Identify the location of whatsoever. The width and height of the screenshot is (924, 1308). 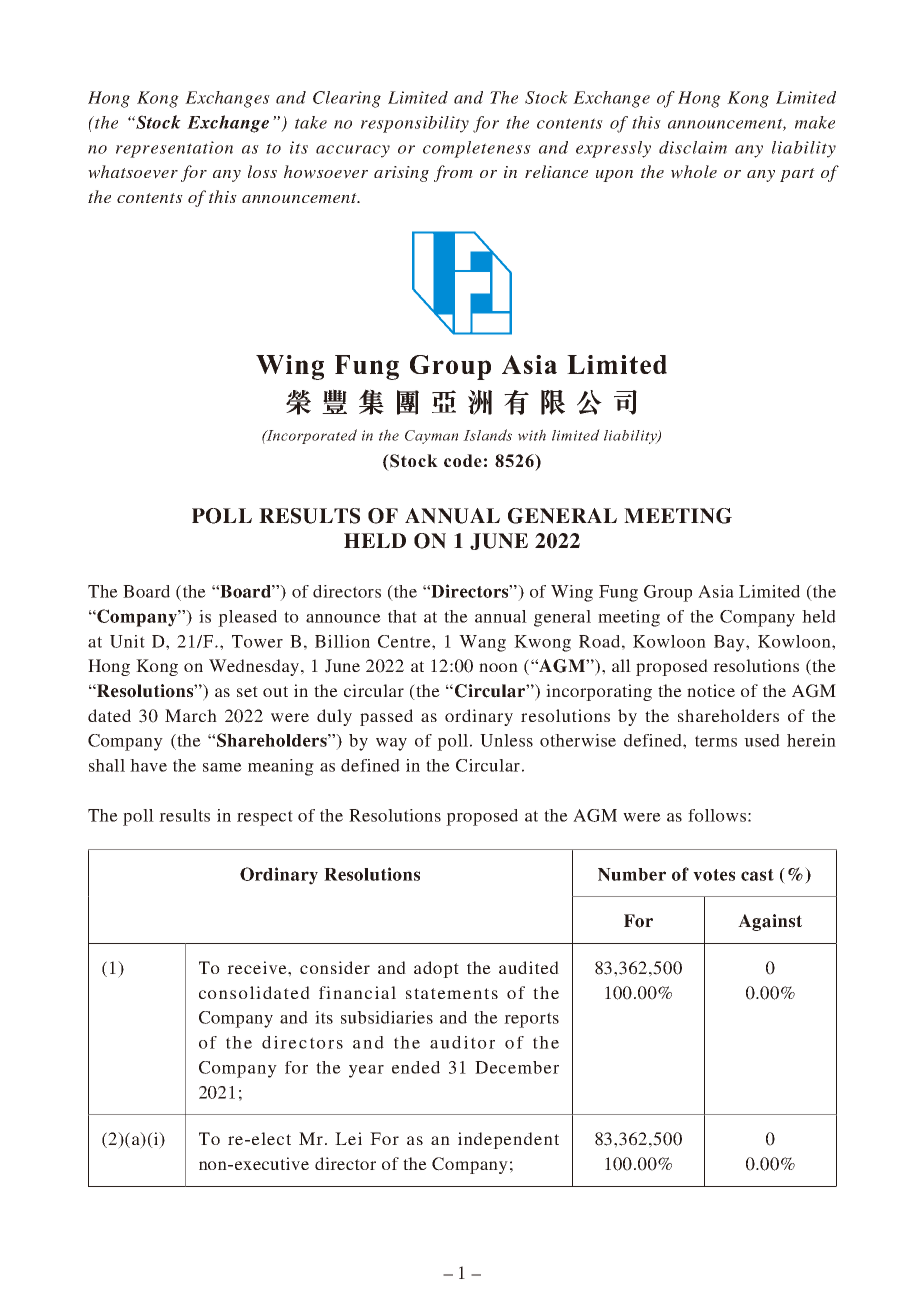
(133, 172).
